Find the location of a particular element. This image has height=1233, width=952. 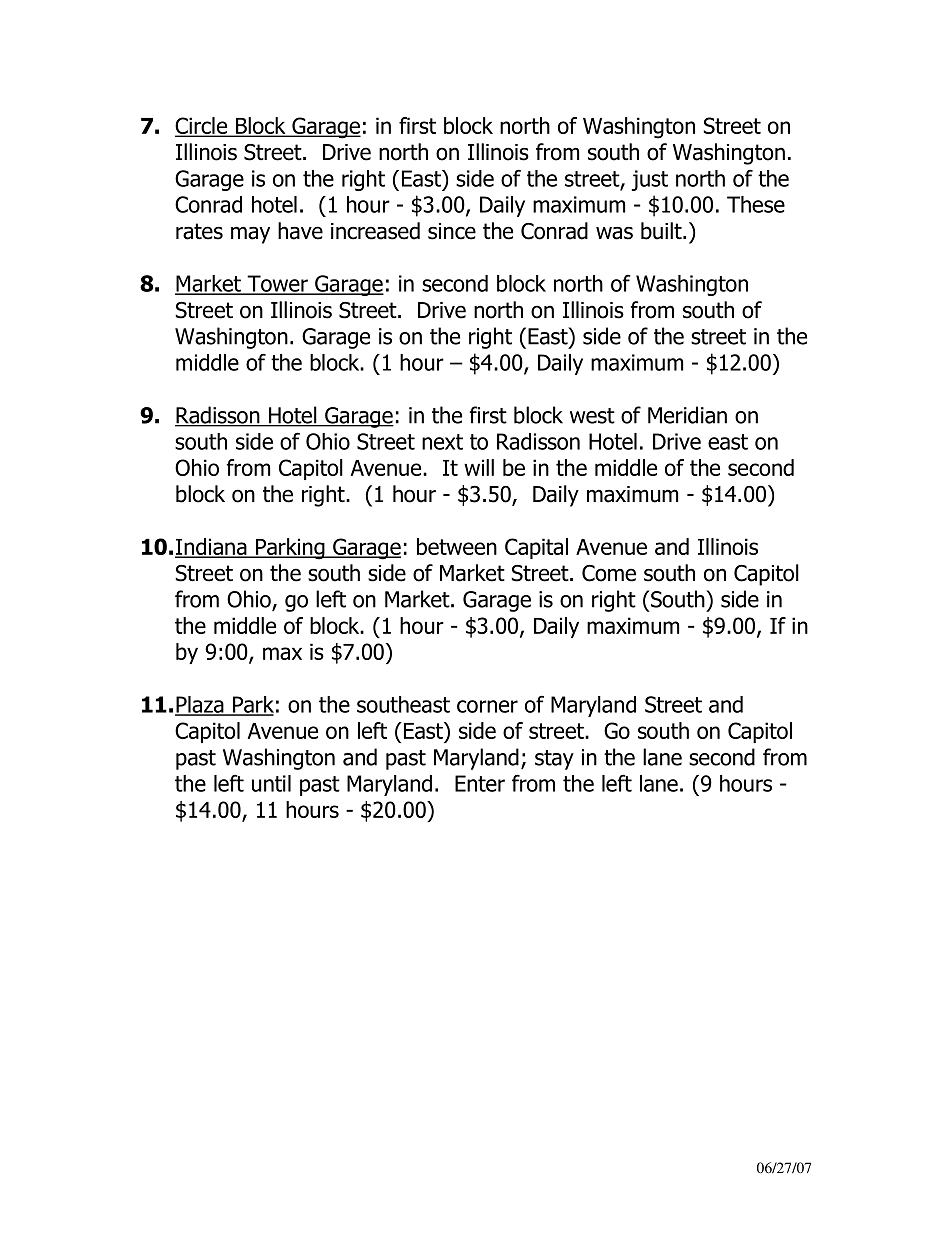

will is located at coordinates (479, 467).
